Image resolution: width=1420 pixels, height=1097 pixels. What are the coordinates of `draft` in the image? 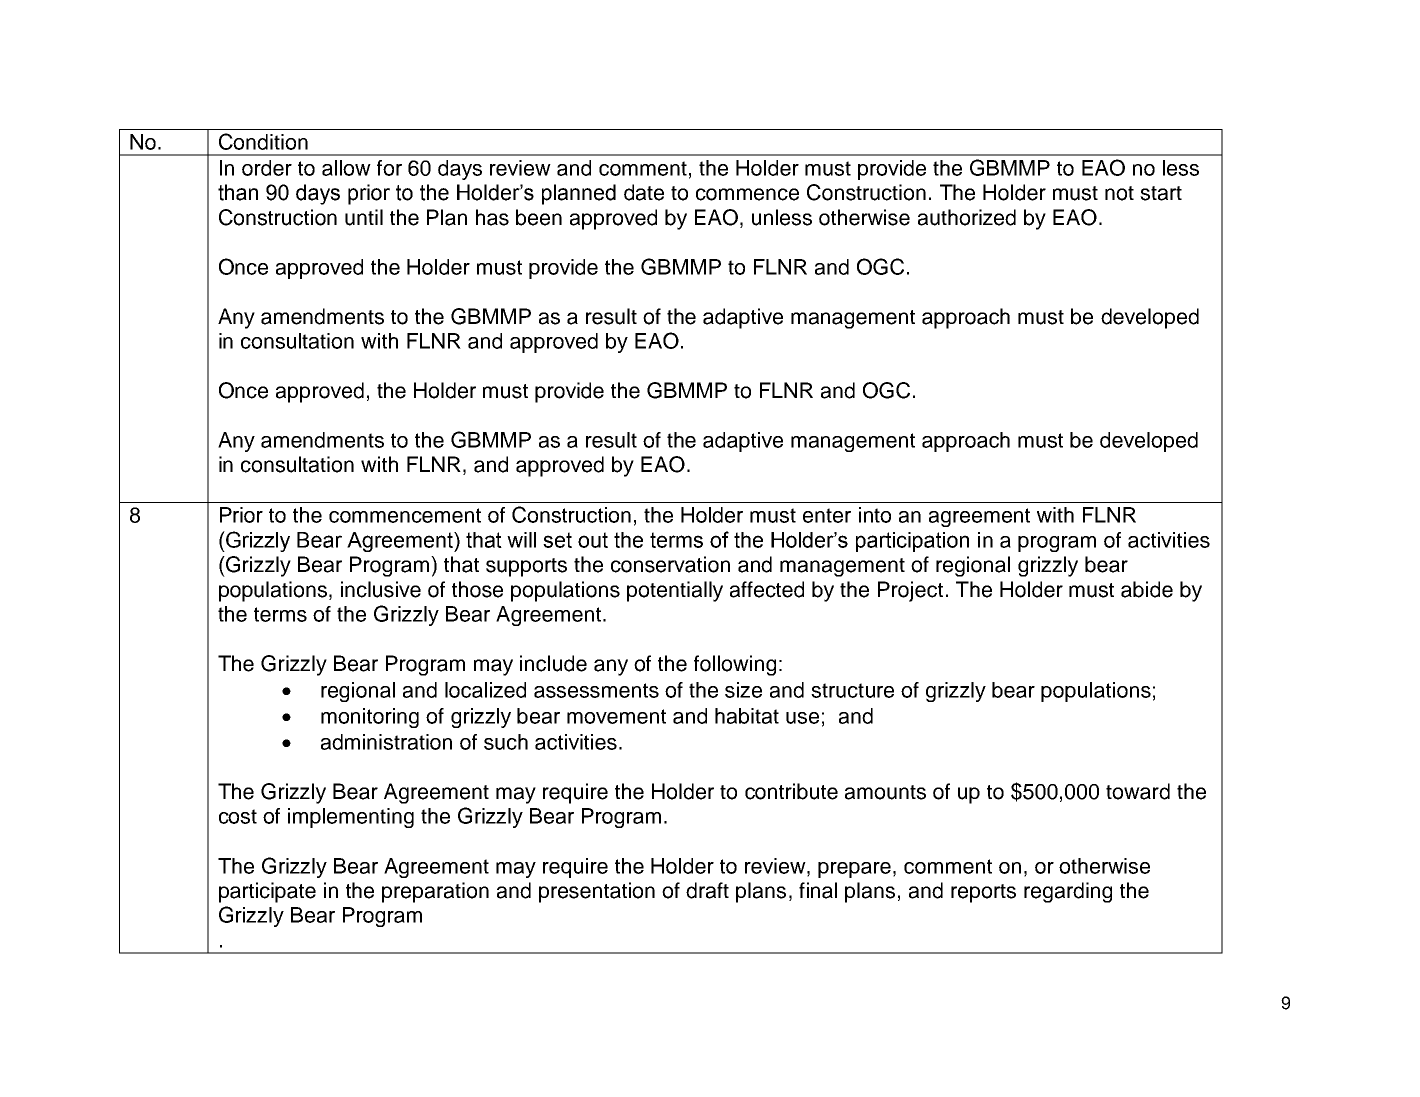 It's located at (707, 890).
